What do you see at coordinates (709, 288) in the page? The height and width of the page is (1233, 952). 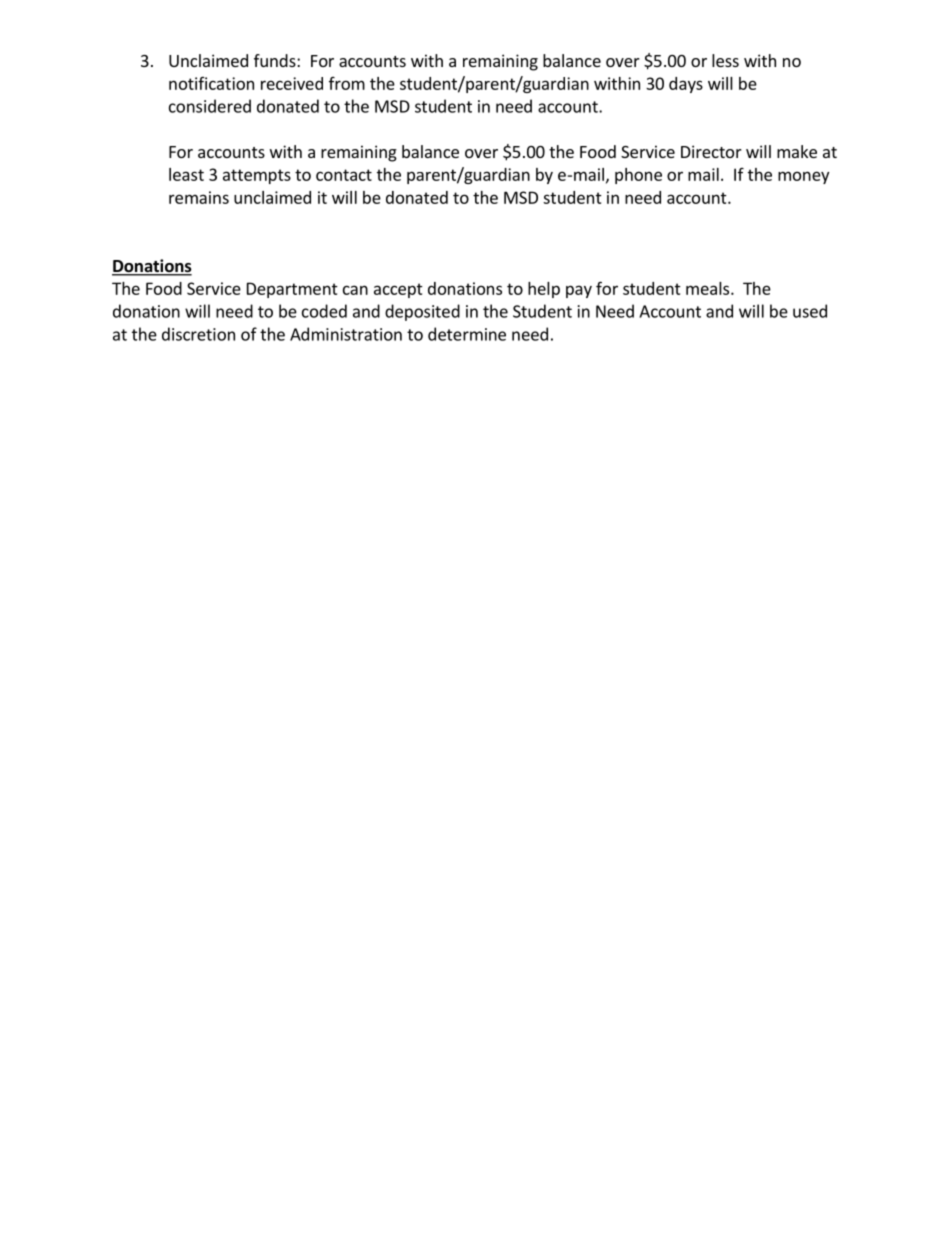 I see `meals` at bounding box center [709, 288].
